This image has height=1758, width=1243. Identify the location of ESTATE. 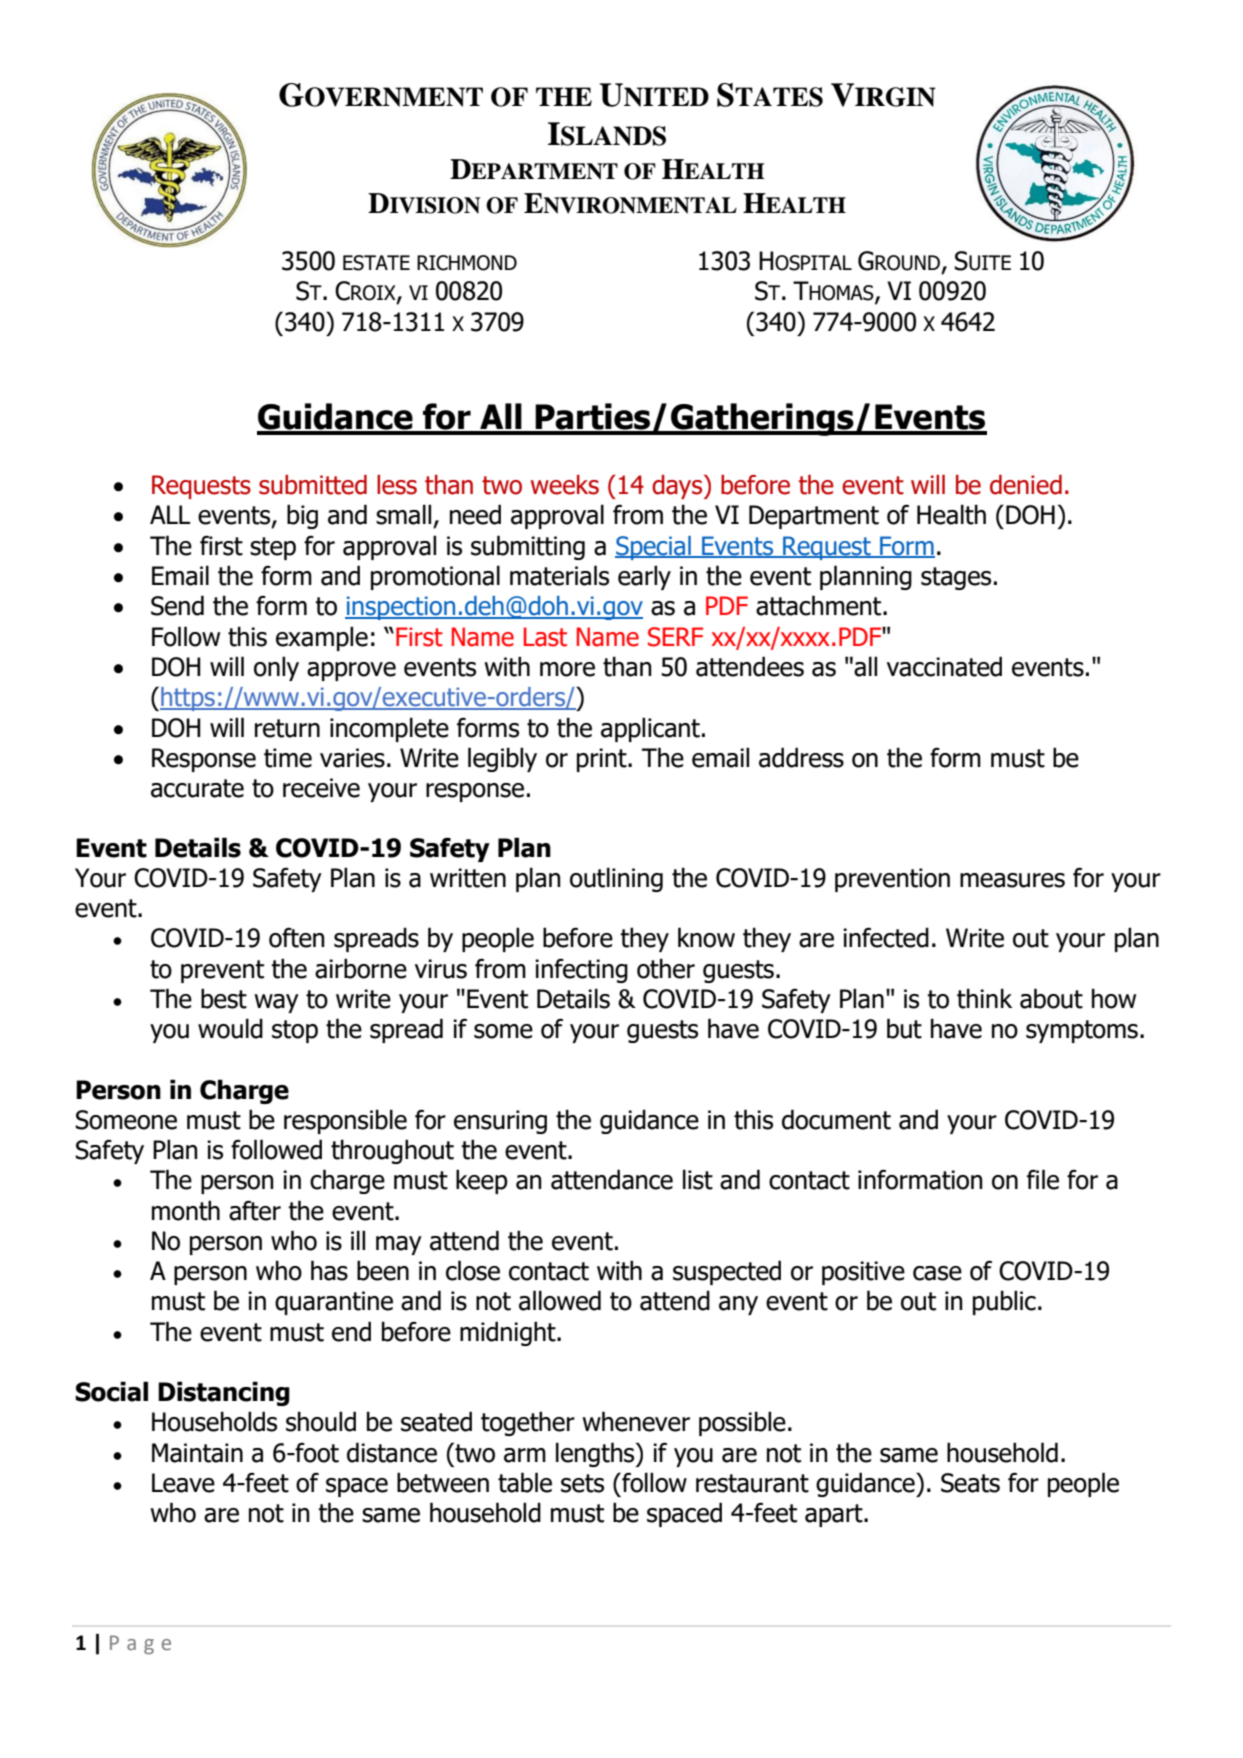
(376, 263).
